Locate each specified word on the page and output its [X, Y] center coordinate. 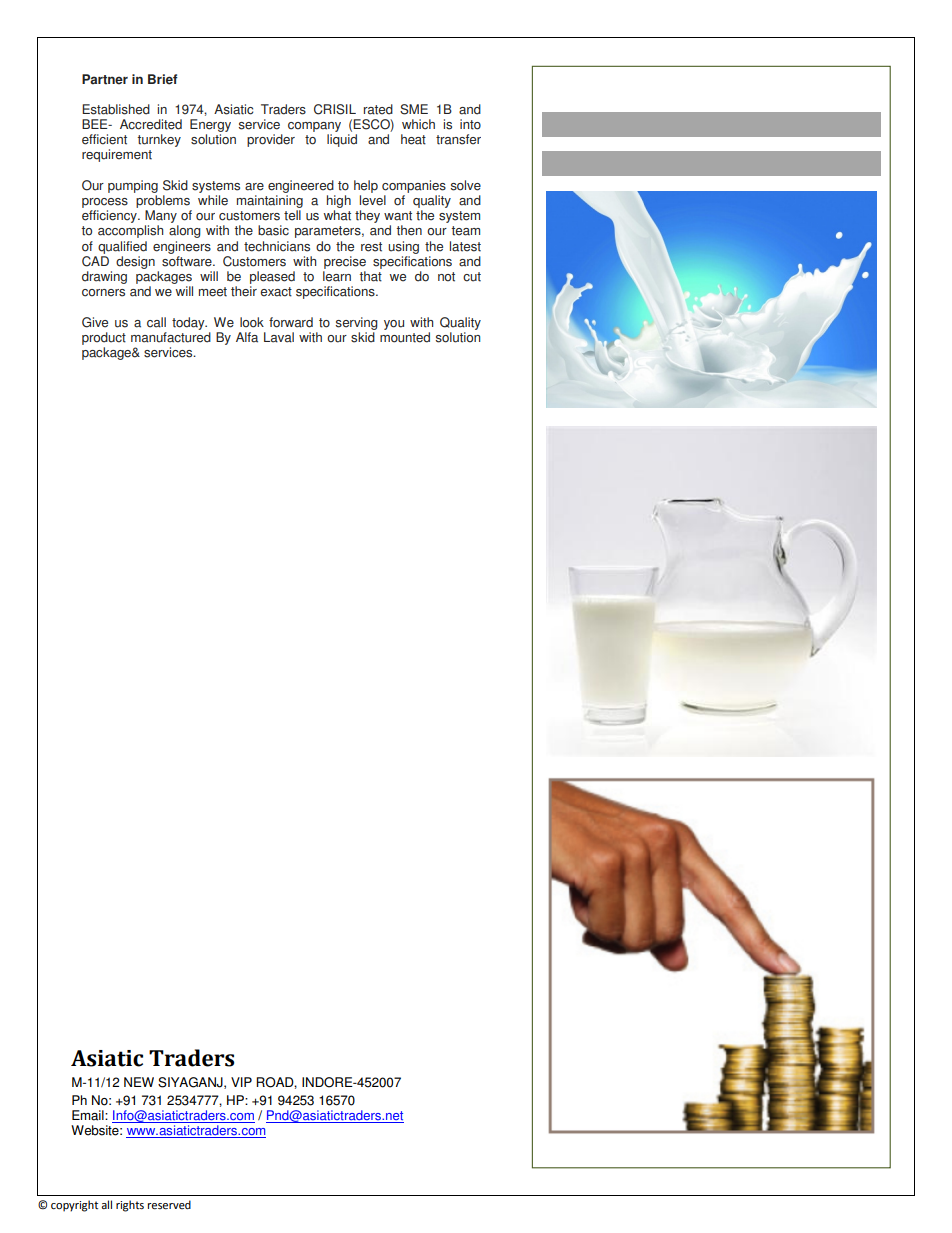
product [104, 338]
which [418, 124]
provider [271, 140]
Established [116, 109]
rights [130, 1206]
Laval [279, 337]
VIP [241, 1082]
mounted [405, 337]
